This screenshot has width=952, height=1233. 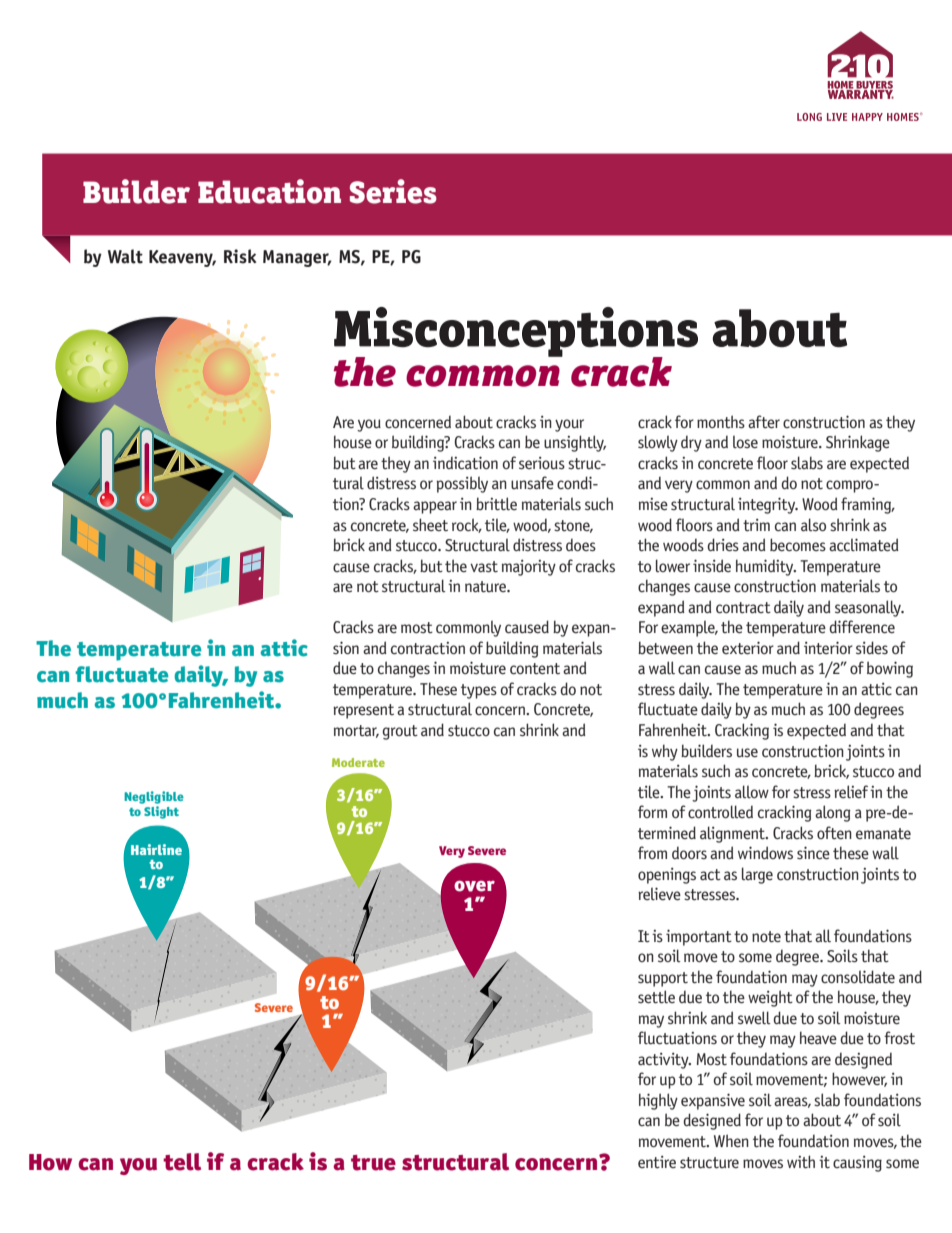 What do you see at coordinates (393, 191) in the screenshot?
I see `Series` at bounding box center [393, 191].
